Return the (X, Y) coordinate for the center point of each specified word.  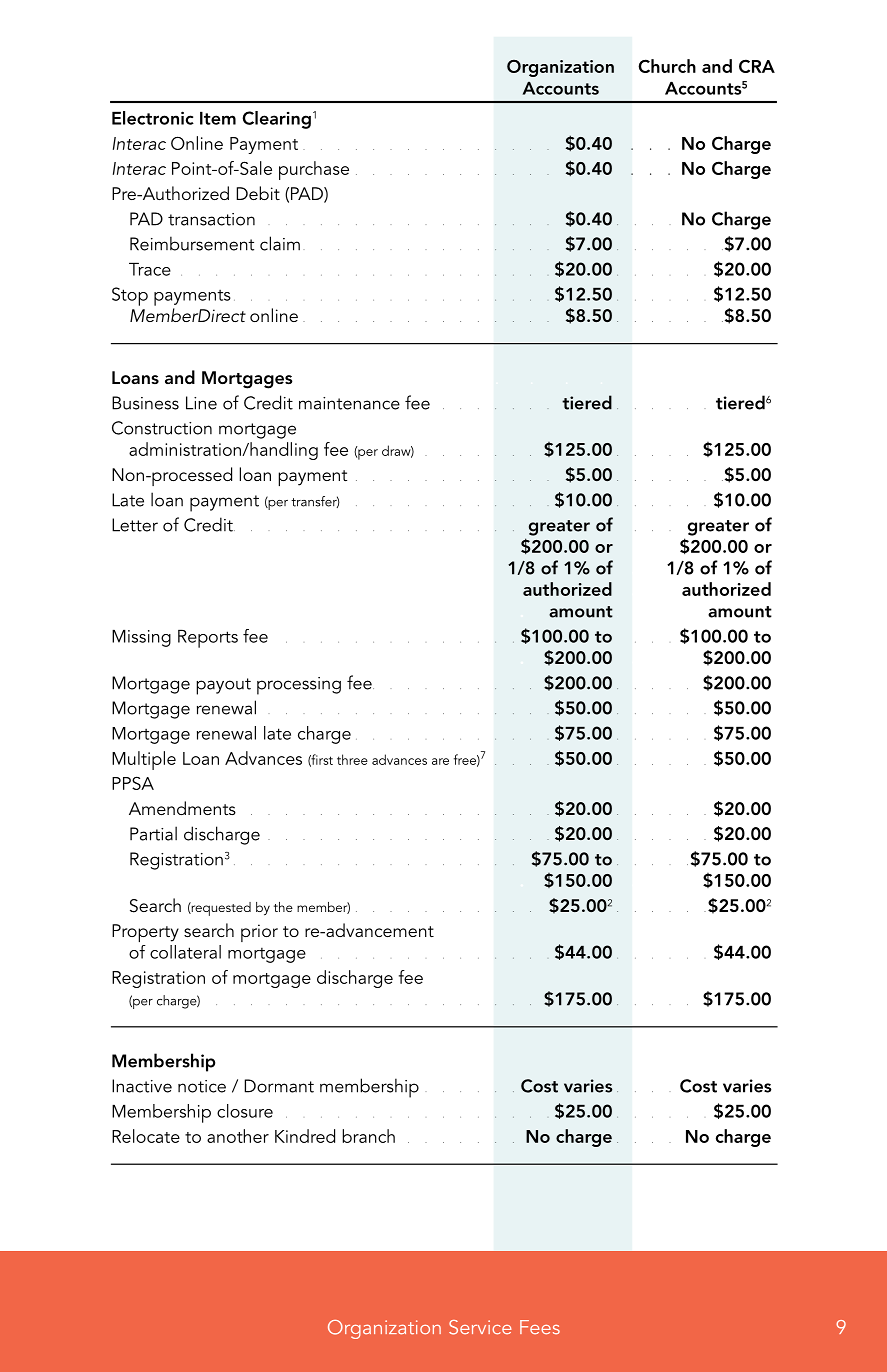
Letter (135, 525)
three (352, 759)
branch (368, 1136)
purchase (314, 170)
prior (259, 933)
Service (480, 1327)
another (238, 1136)
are (440, 761)
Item (218, 118)
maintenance (349, 403)
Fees (540, 1327)
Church (667, 66)
